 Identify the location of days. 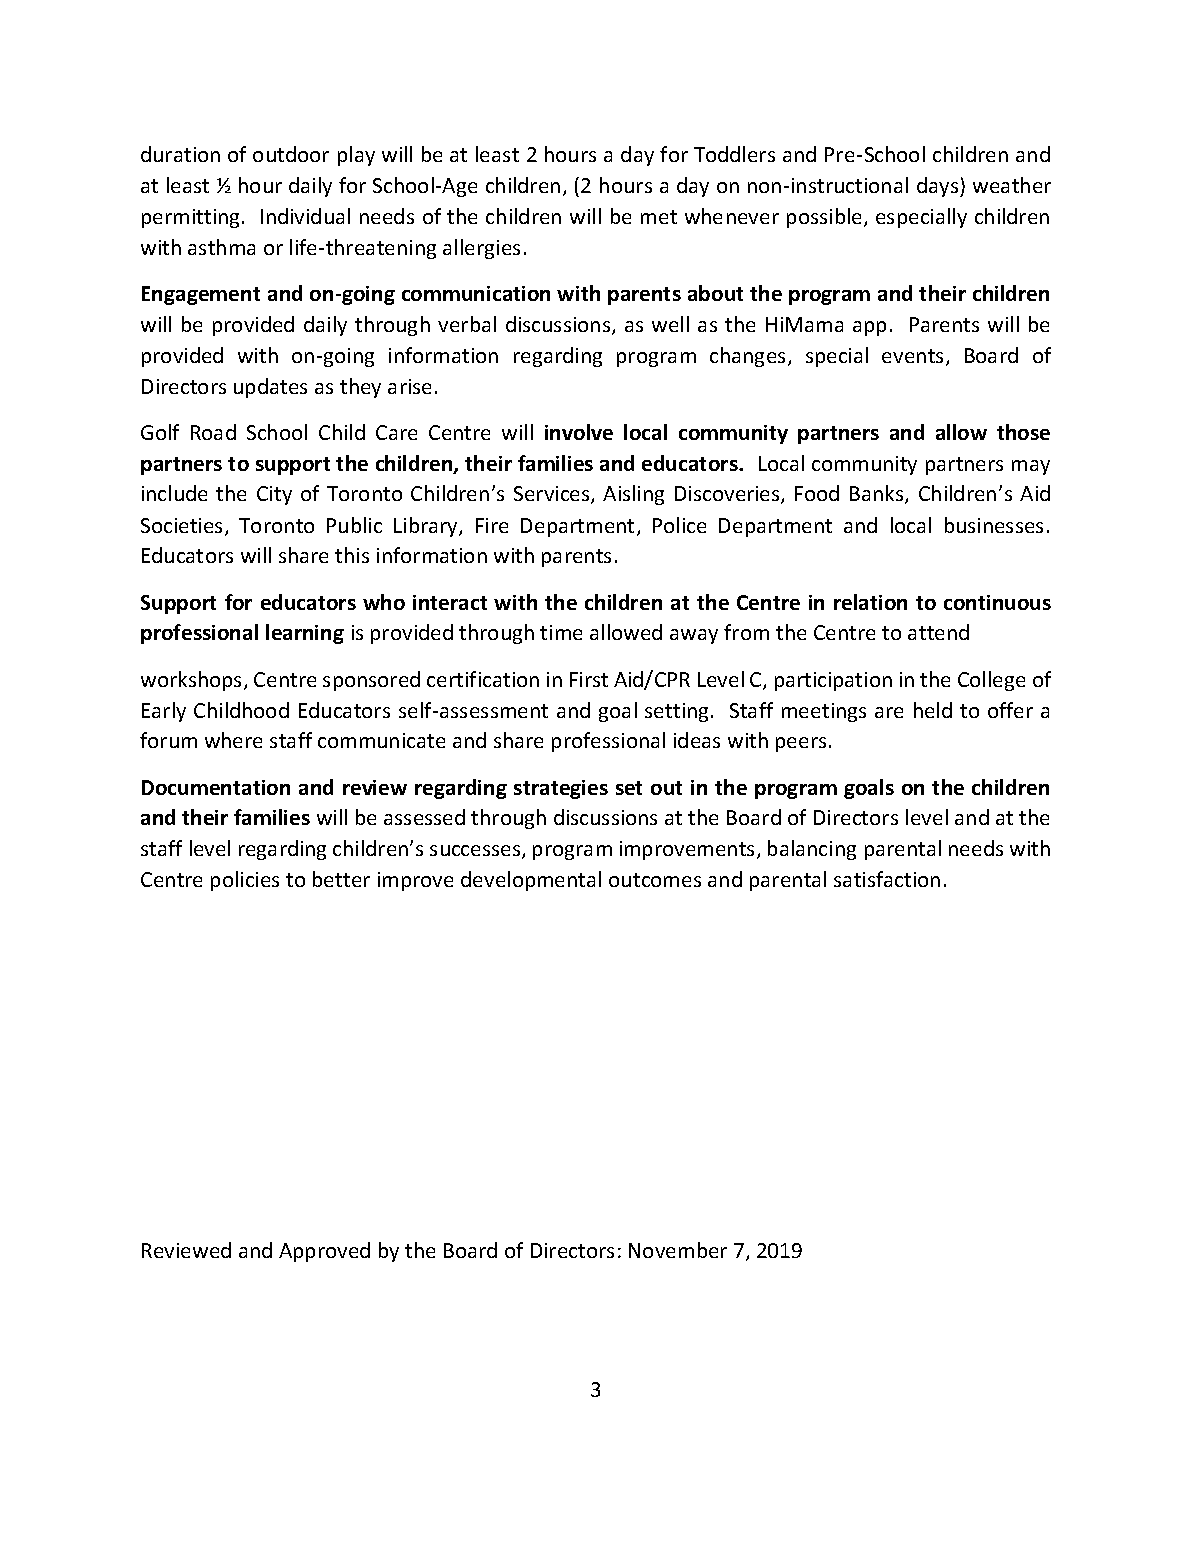
(939, 187).
